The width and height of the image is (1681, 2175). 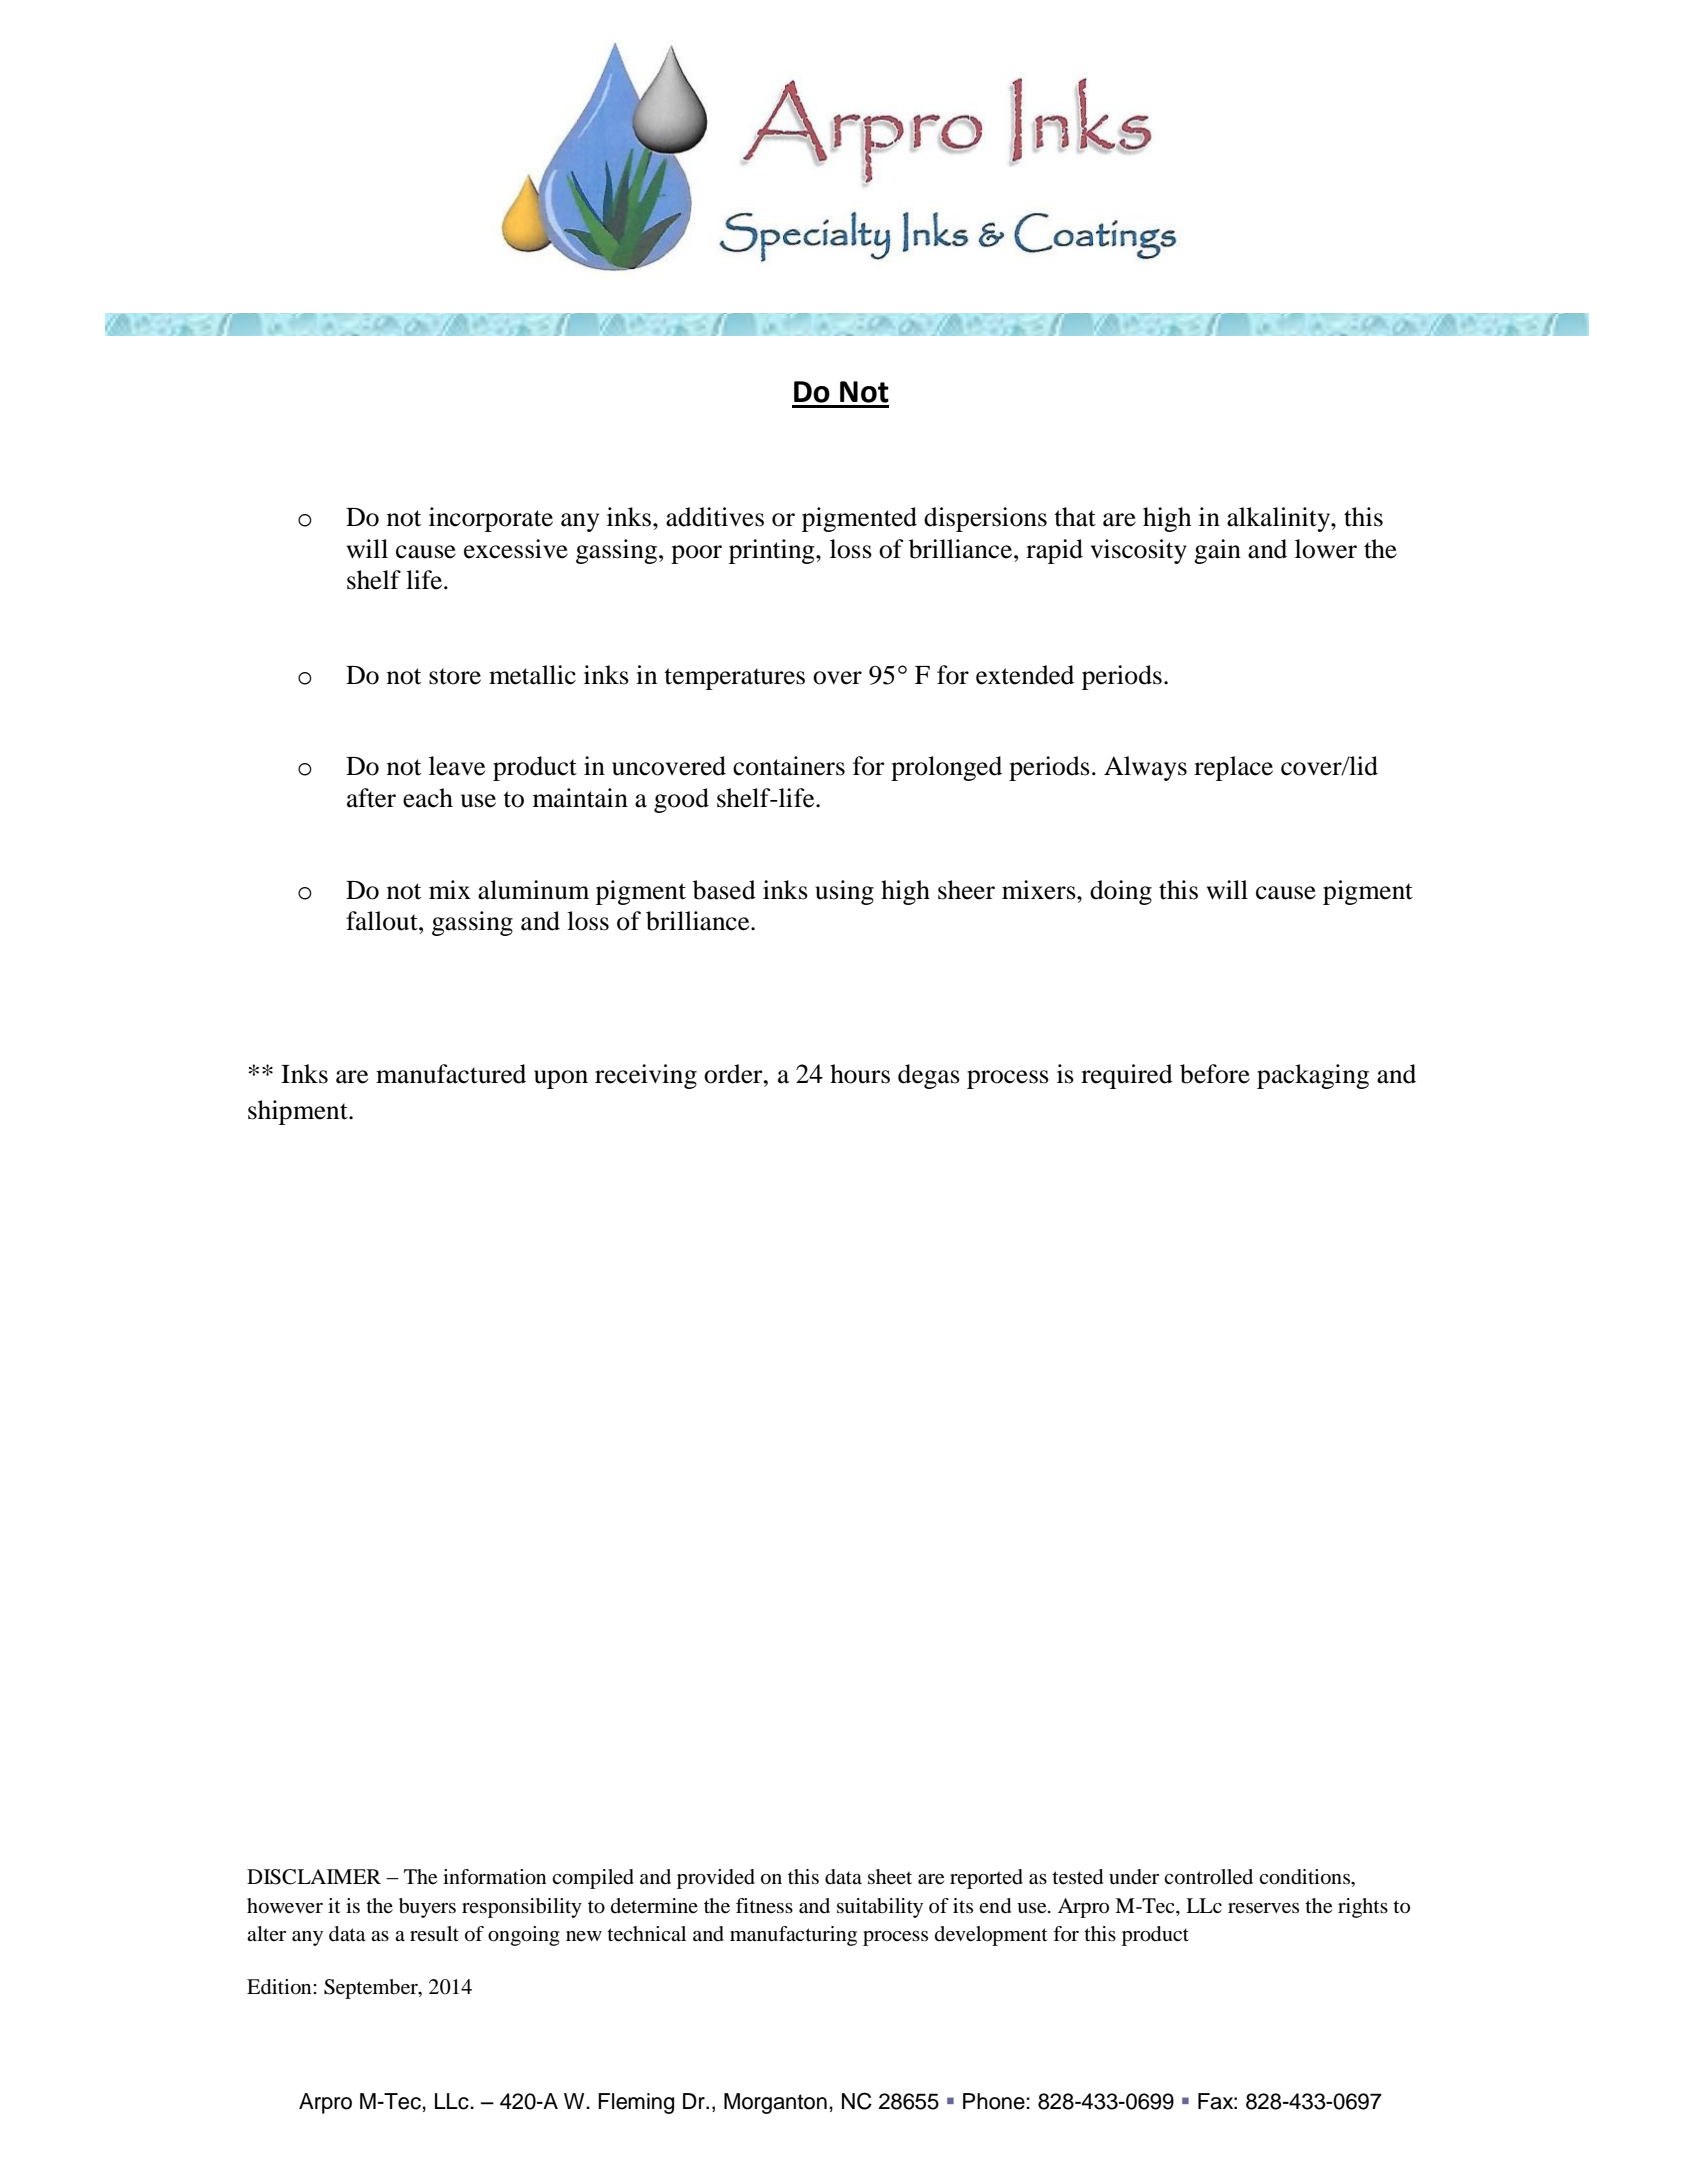 I want to click on hours, so click(x=860, y=1074).
